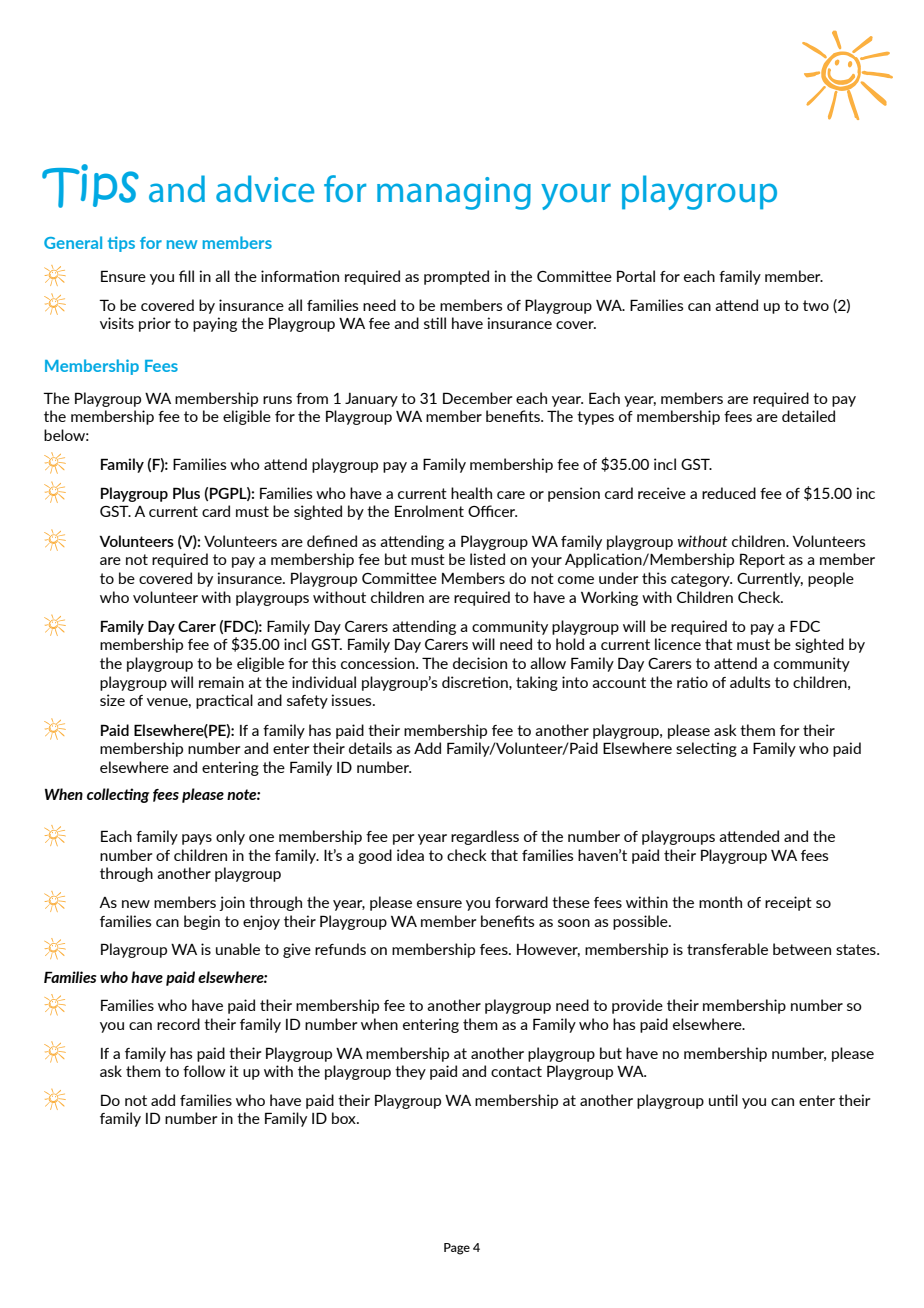 The height and width of the page is (1308, 924). I want to click on until, so click(723, 1100).
